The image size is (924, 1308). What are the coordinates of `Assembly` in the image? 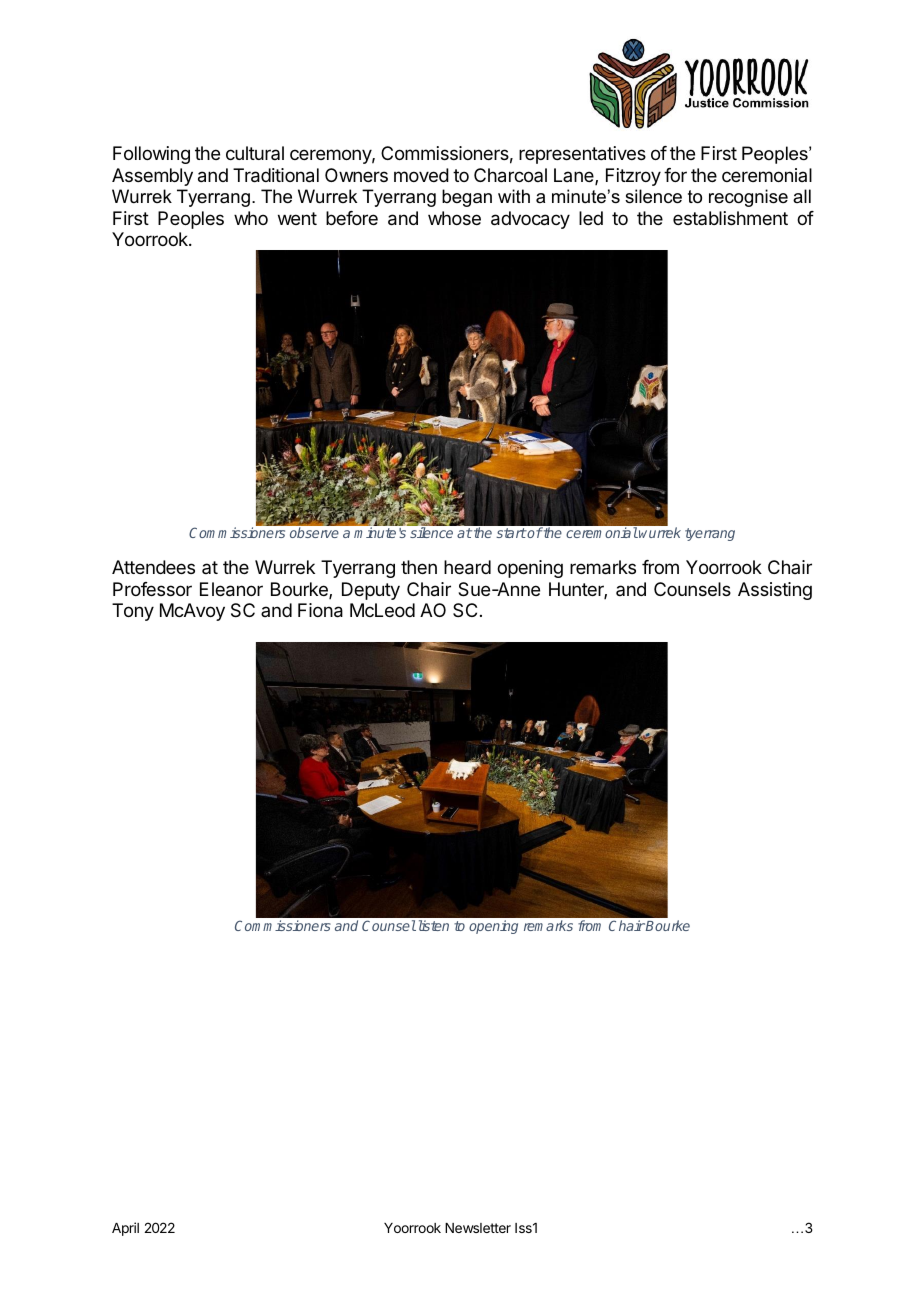 It's located at (152, 177).
